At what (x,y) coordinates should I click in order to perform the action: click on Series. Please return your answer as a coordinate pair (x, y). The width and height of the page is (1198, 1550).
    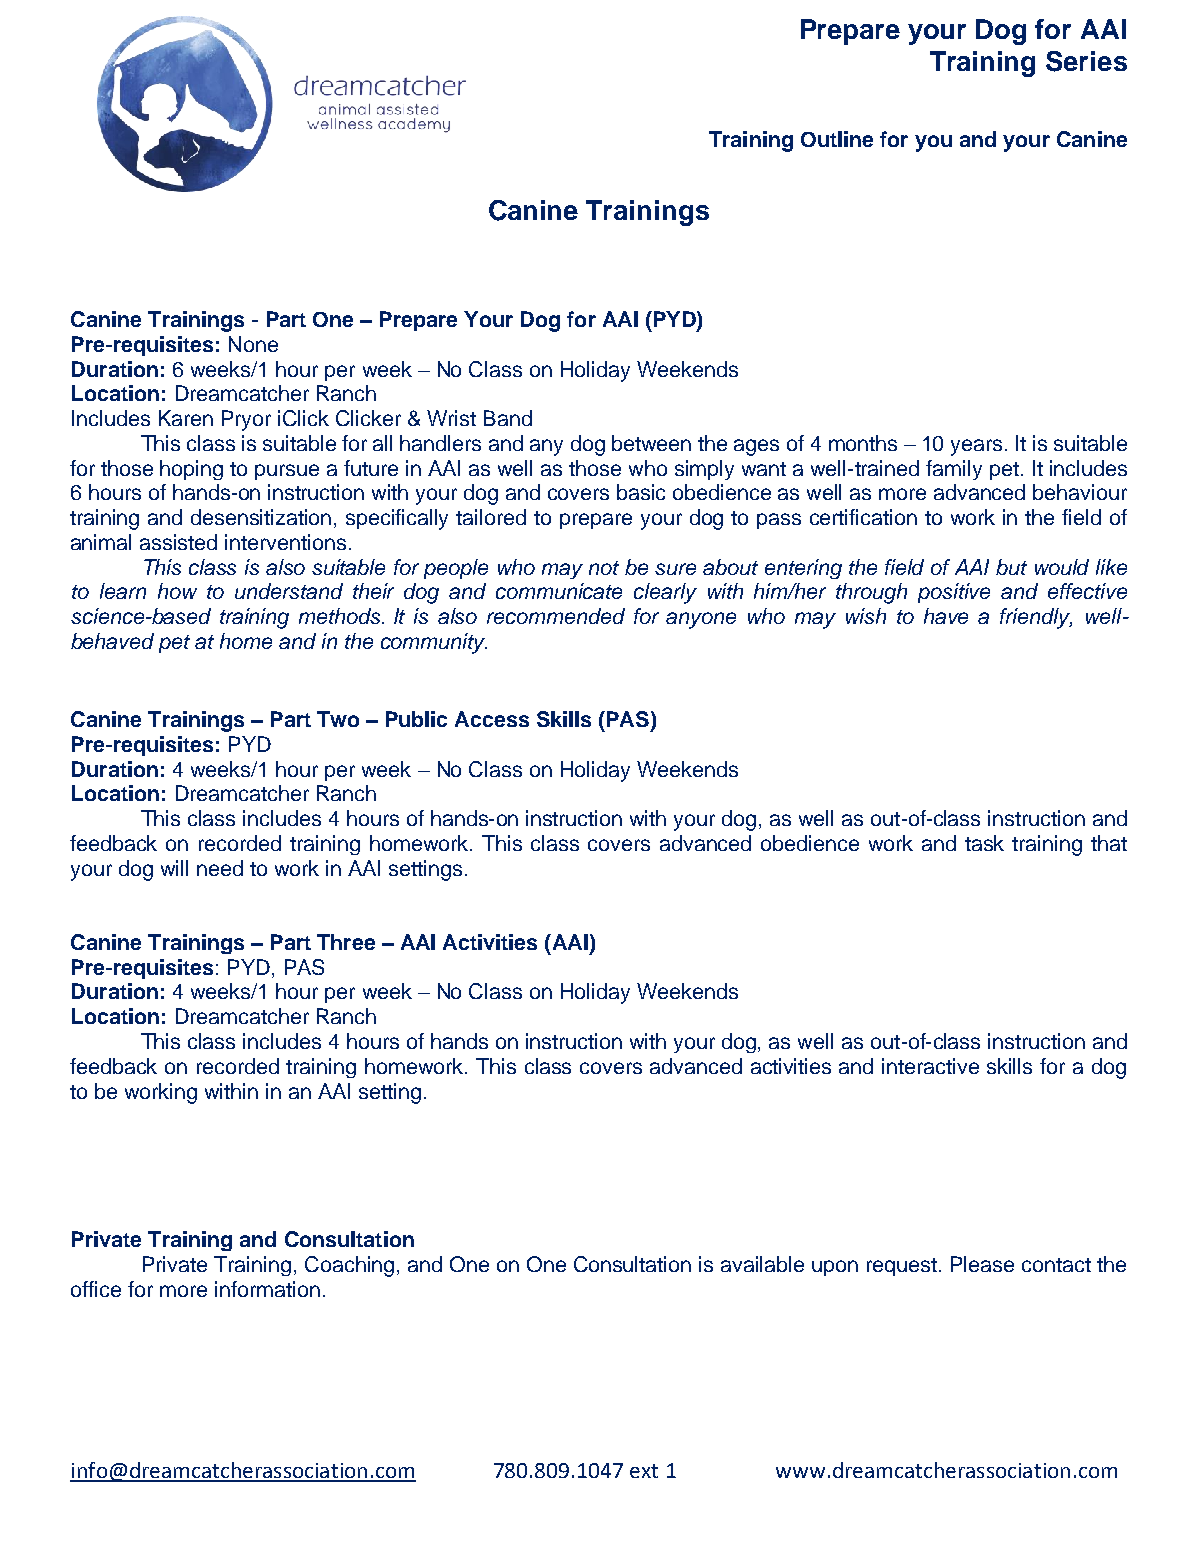
    Looking at the image, I should click on (1086, 61).
